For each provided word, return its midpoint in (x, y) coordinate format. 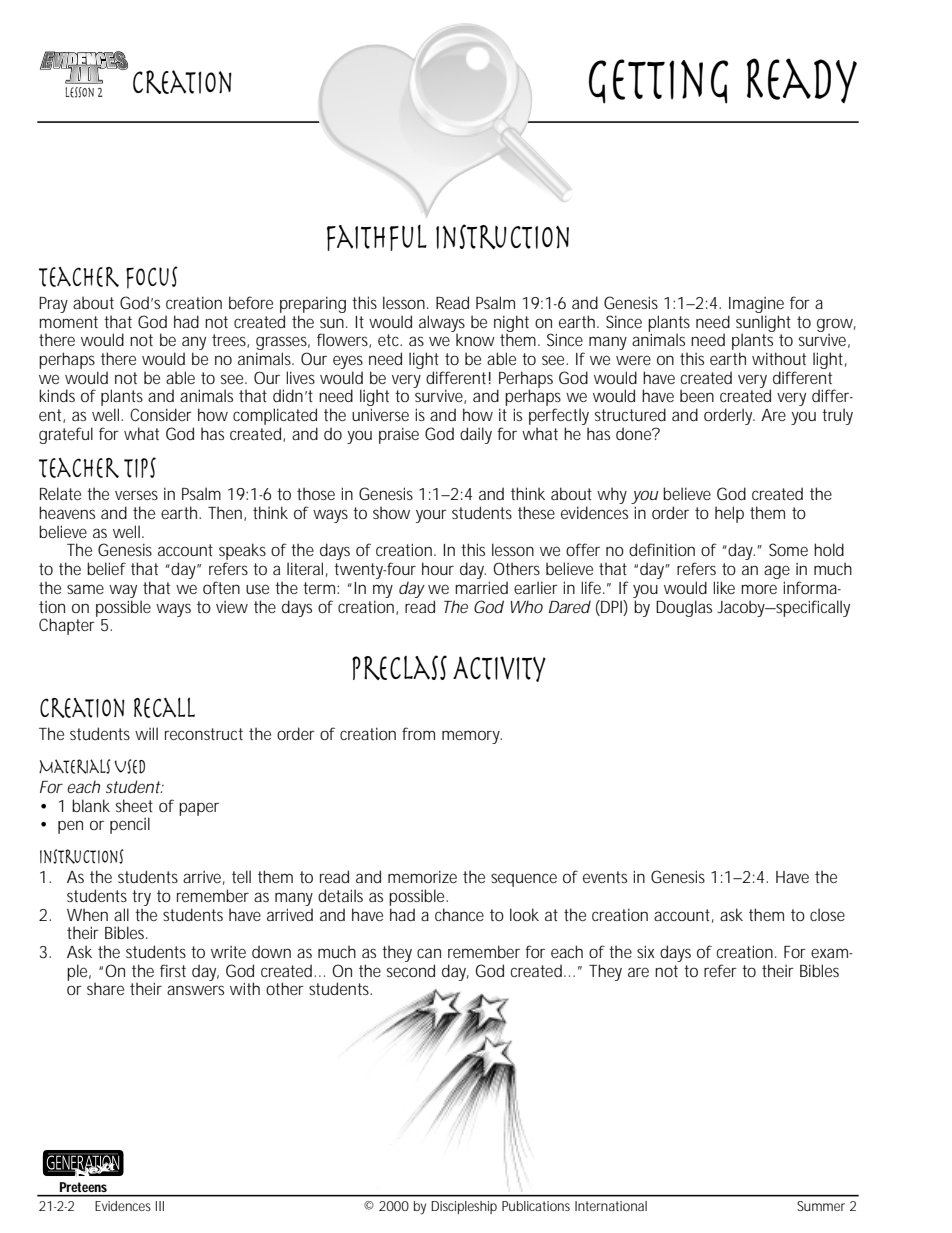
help (729, 514)
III (160, 1206)
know (475, 339)
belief (106, 568)
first (173, 970)
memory (472, 737)
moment (68, 322)
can (429, 953)
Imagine (756, 305)
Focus (152, 277)
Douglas (684, 608)
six (646, 951)
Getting (658, 81)
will (146, 733)
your (431, 516)
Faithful (377, 238)
